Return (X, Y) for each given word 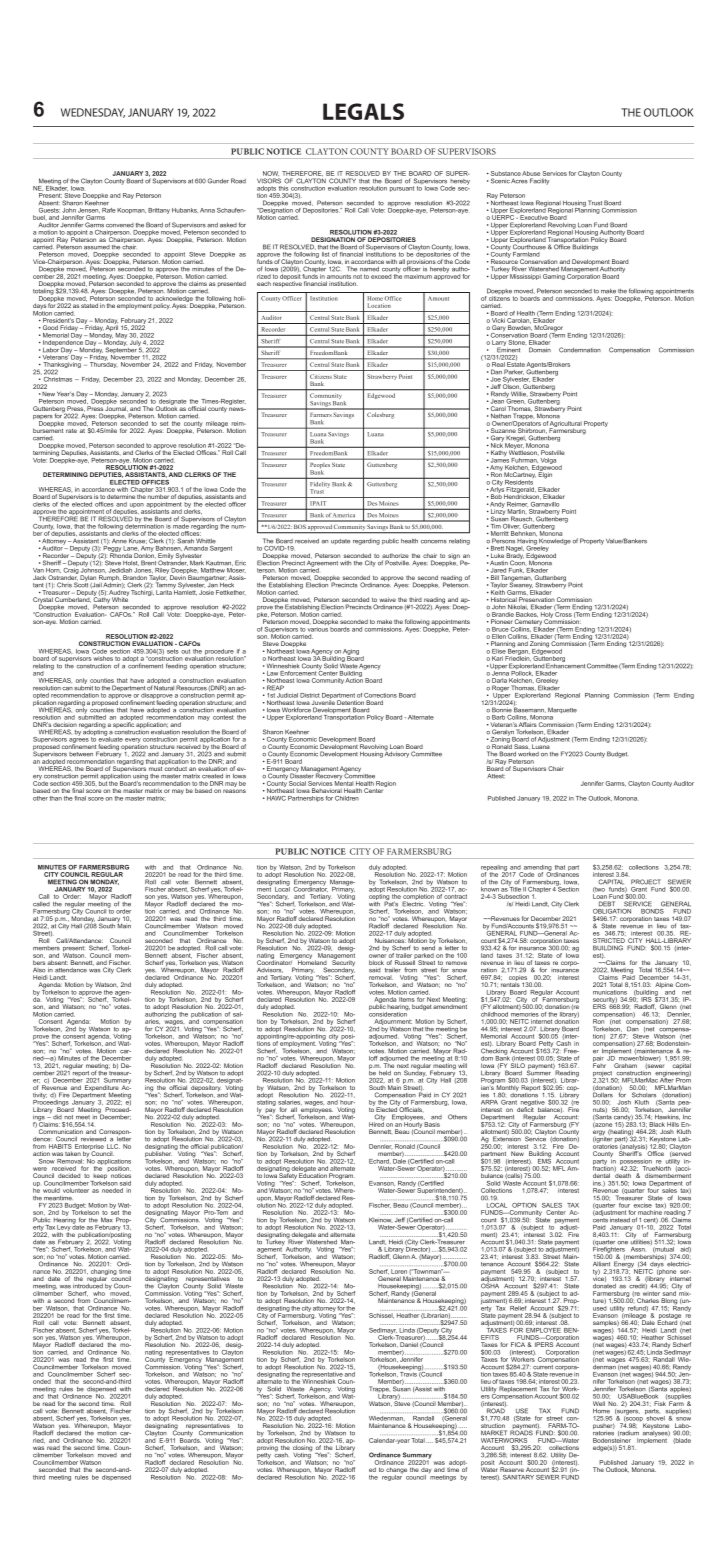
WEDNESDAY (93, 113)
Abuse (531, 173)
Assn (638, 1249)
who (99, 1293)
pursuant (402, 189)
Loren (399, 1271)
